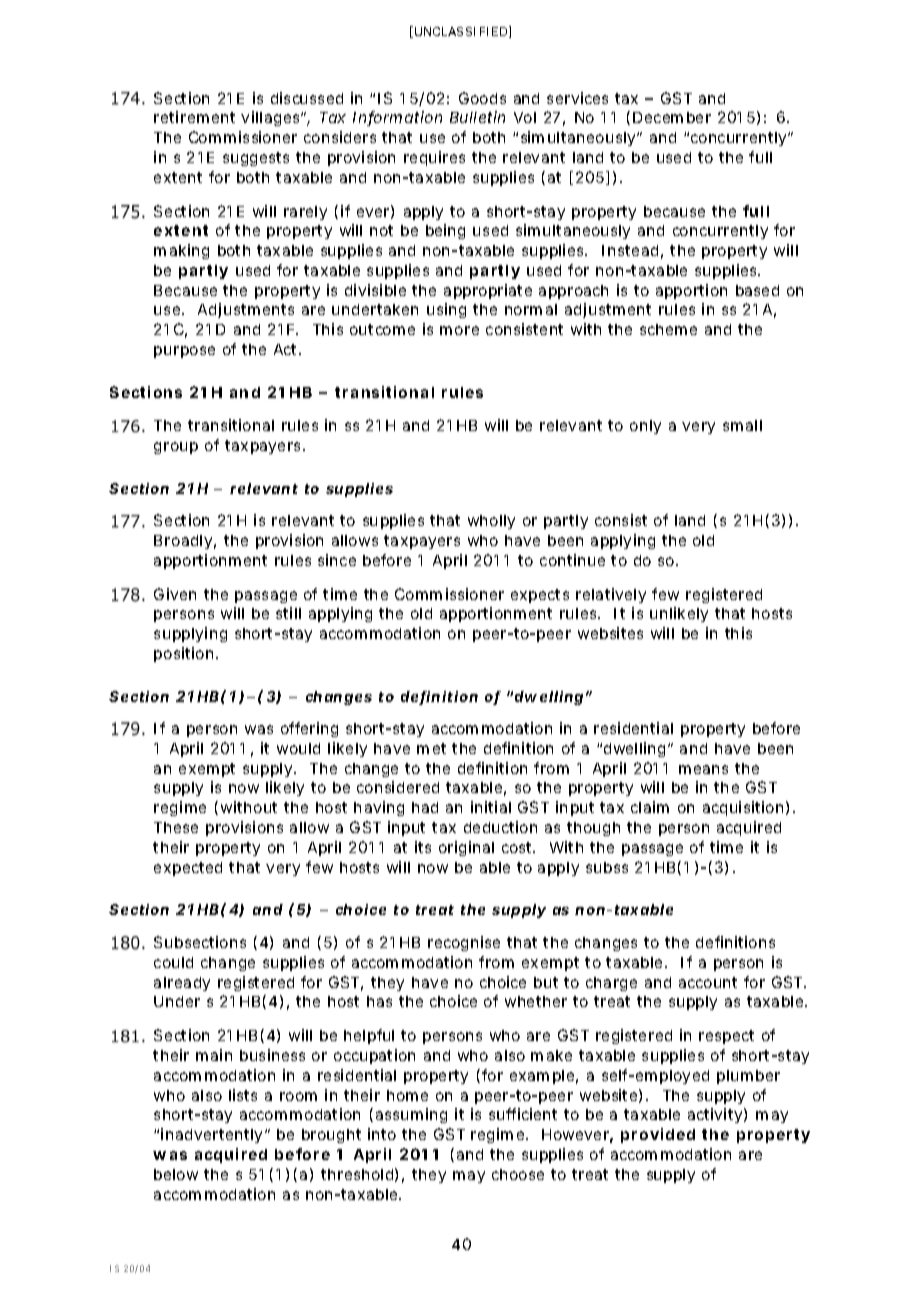 This screenshot has height=1308, width=924. I want to click on inadvertently, so click(214, 1135).
